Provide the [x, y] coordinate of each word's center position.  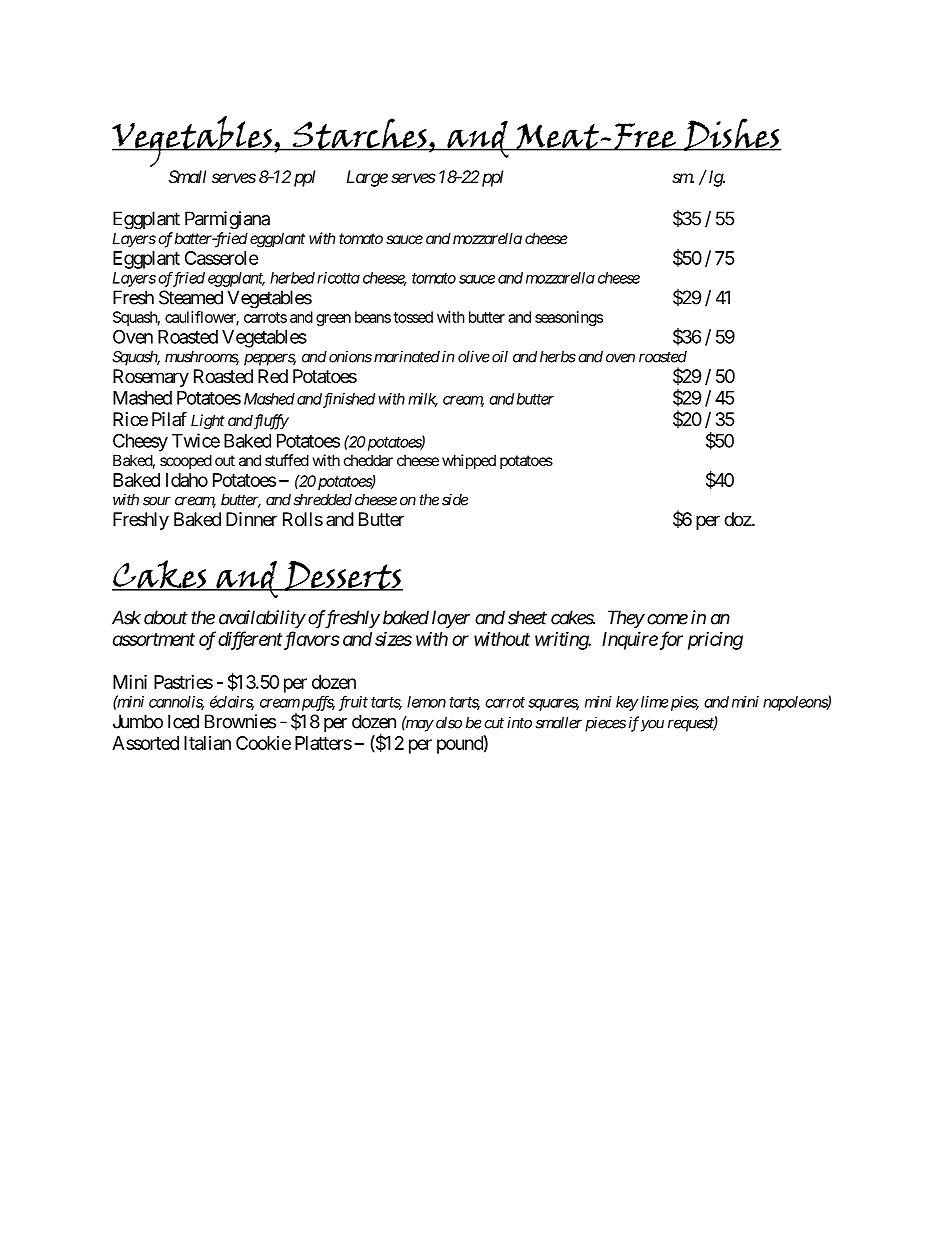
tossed [413, 317]
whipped [469, 461]
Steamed [191, 297]
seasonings [569, 318]
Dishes [732, 134]
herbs [558, 357]
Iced [183, 721]
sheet [527, 617]
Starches [359, 134]
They [626, 619]
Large [367, 178]
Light [208, 422]
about [166, 617]
